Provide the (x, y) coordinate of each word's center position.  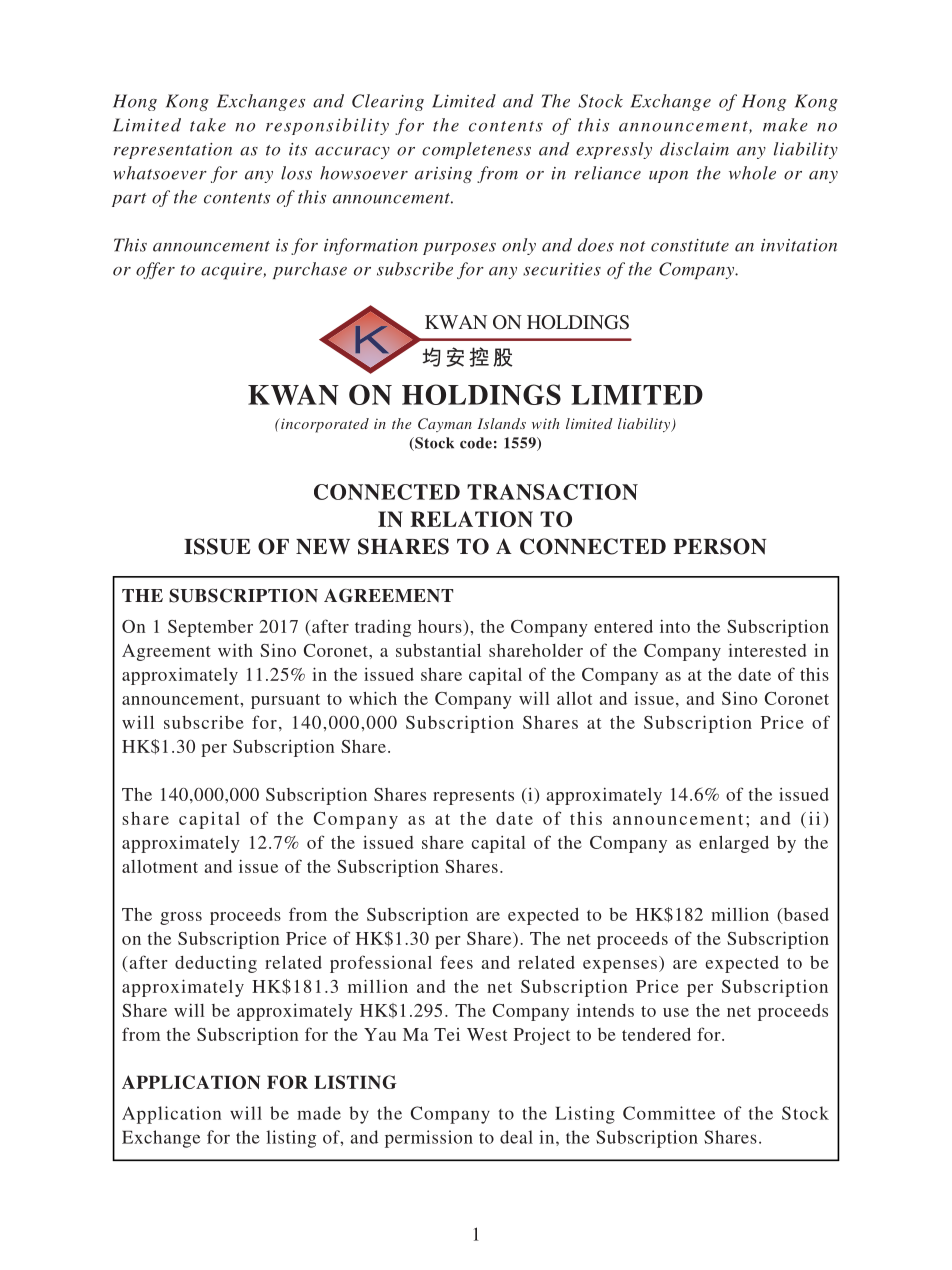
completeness (476, 150)
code (476, 443)
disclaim (694, 149)
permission (429, 1139)
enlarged (734, 844)
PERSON (719, 546)
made (319, 1113)
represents (473, 797)
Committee (669, 1113)
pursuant (285, 701)
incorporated (324, 425)
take (208, 125)
